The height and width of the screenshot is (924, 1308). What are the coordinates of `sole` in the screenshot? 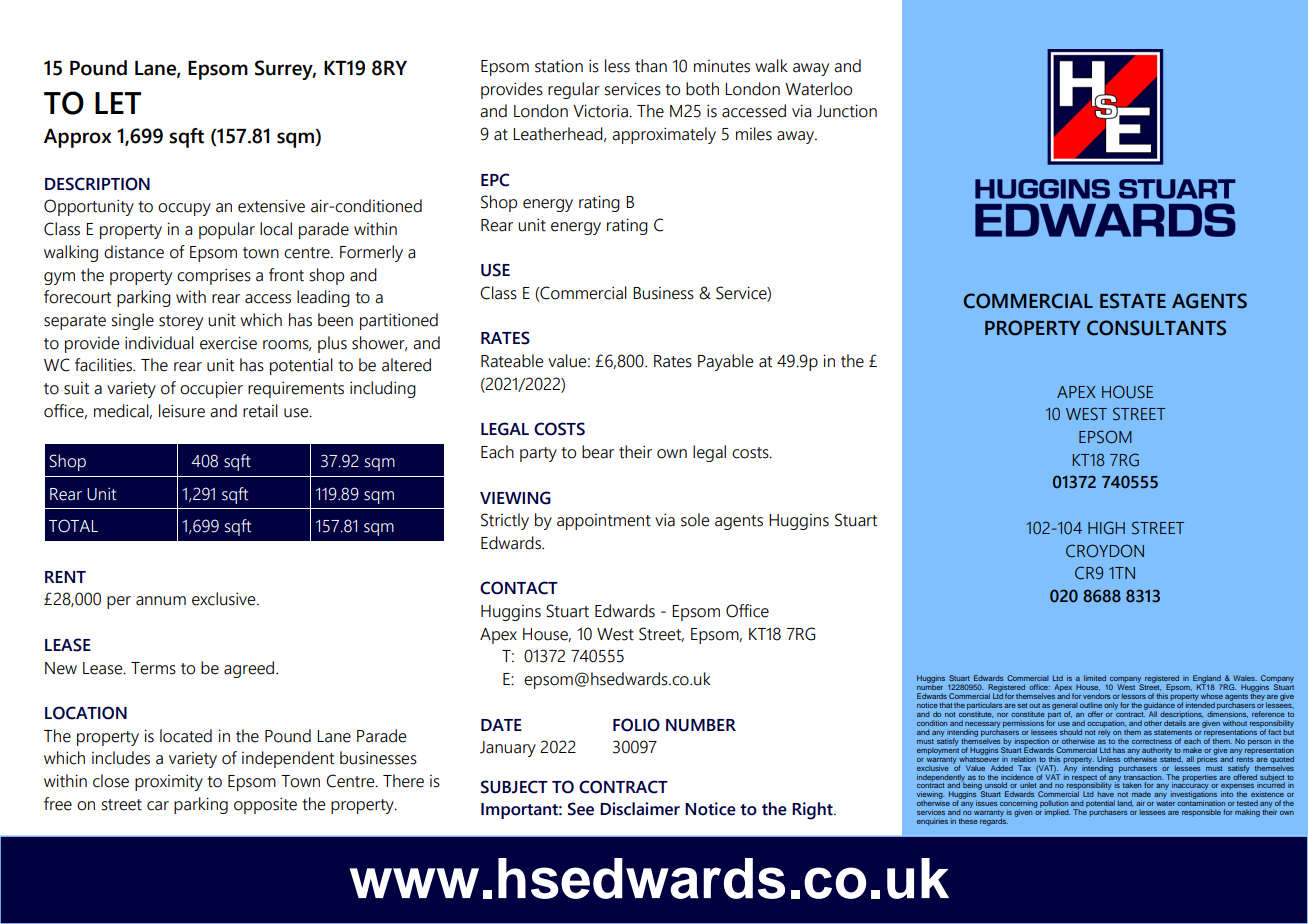 It's located at (695, 520).
